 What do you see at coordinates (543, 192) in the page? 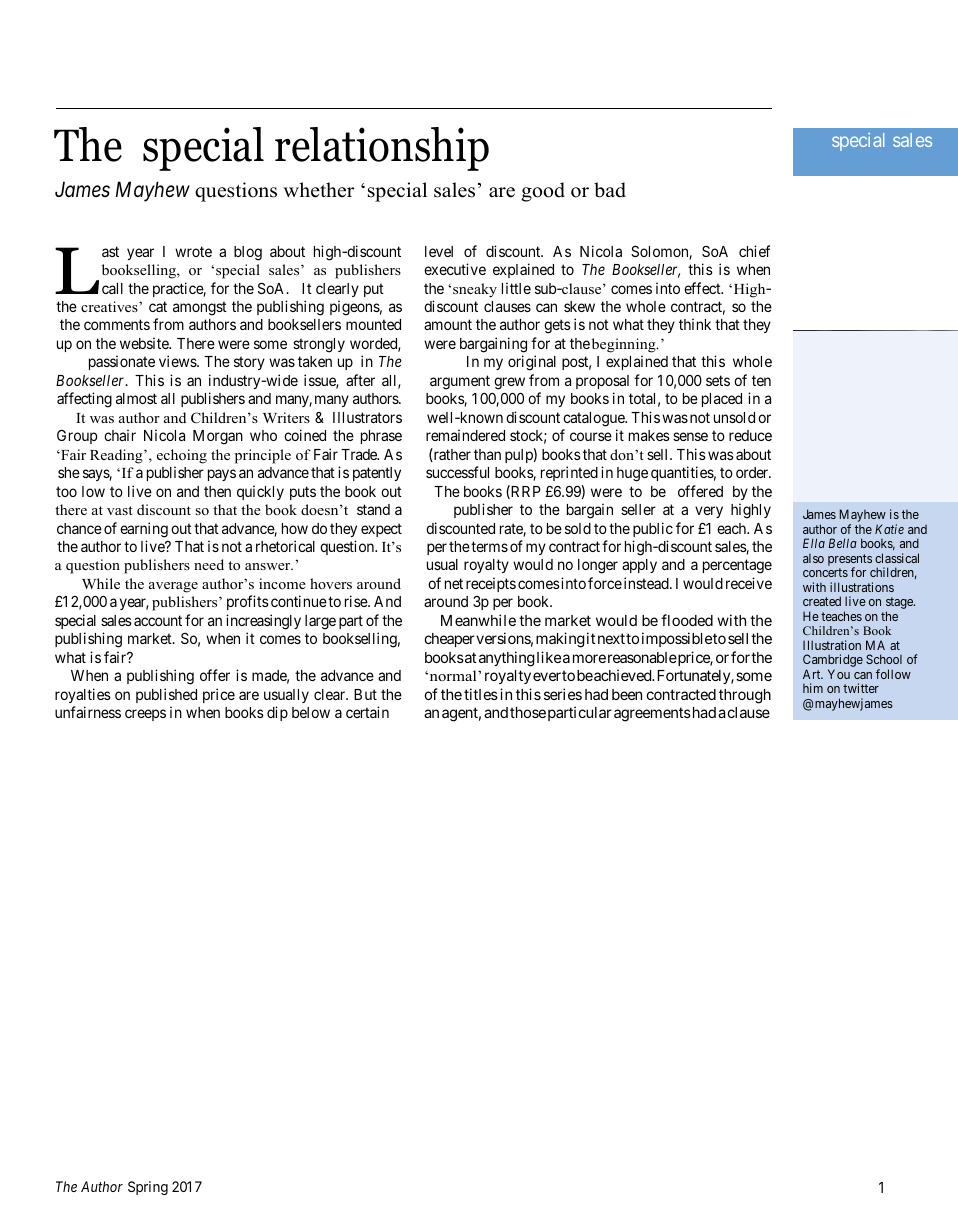
I see `good` at bounding box center [543, 192].
